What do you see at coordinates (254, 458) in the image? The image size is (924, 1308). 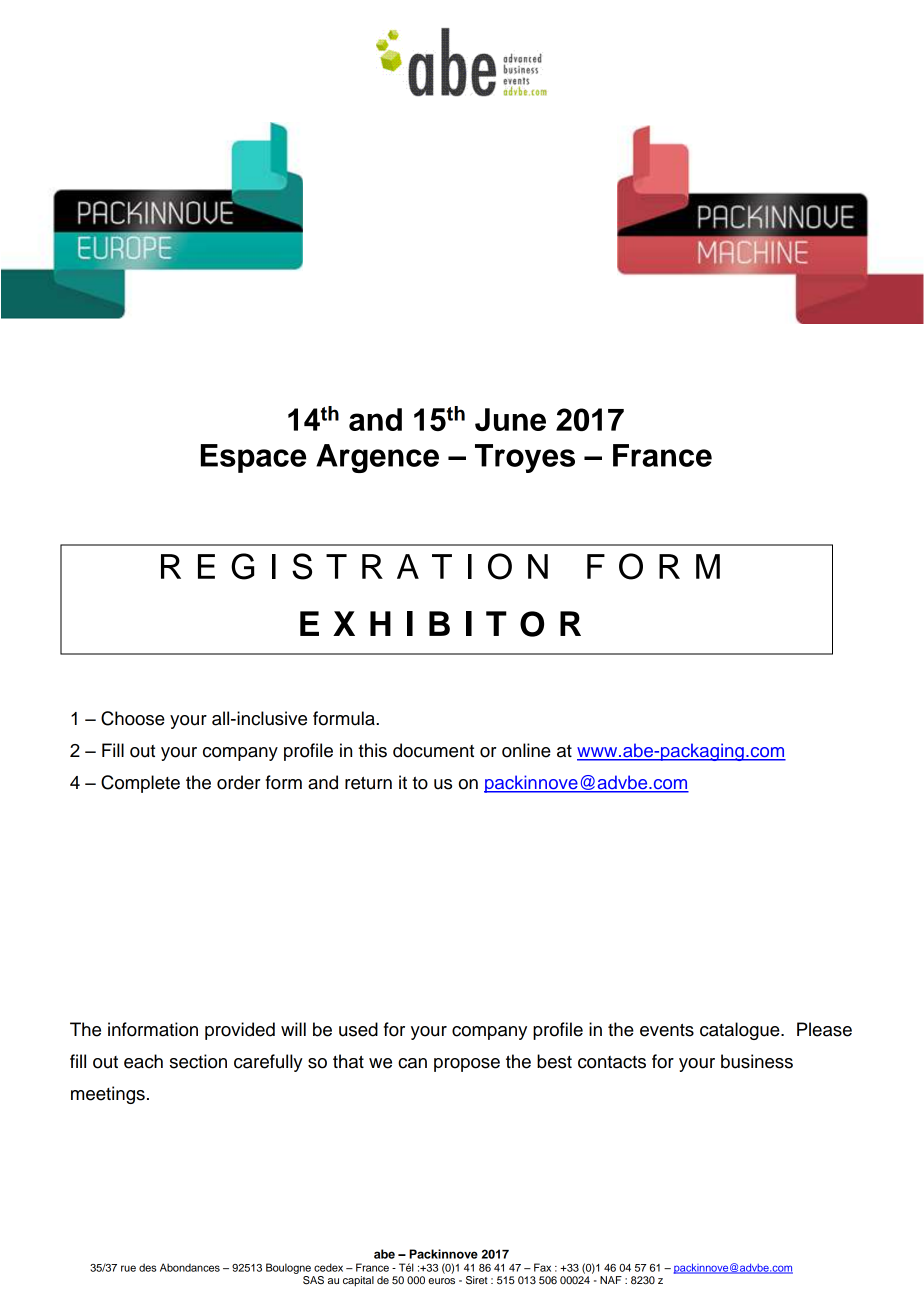 I see `Espace` at bounding box center [254, 458].
